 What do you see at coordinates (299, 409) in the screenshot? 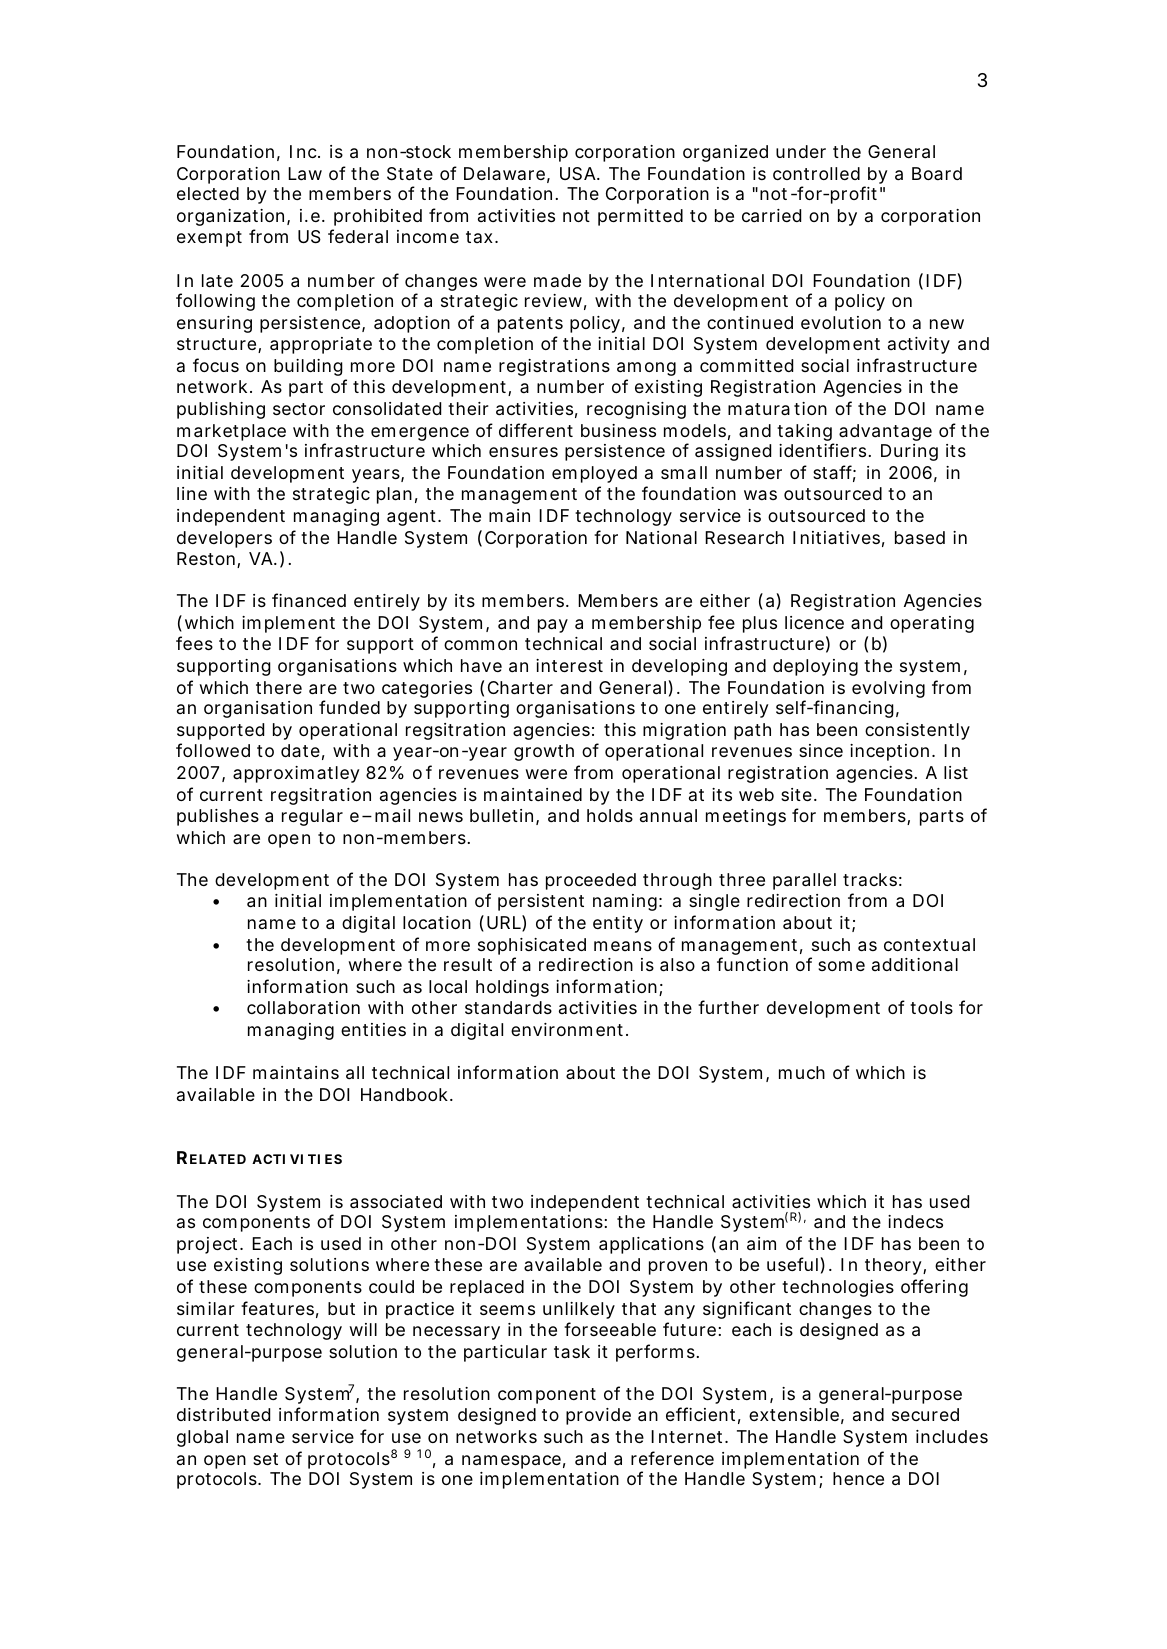
I see `sector` at bounding box center [299, 409].
